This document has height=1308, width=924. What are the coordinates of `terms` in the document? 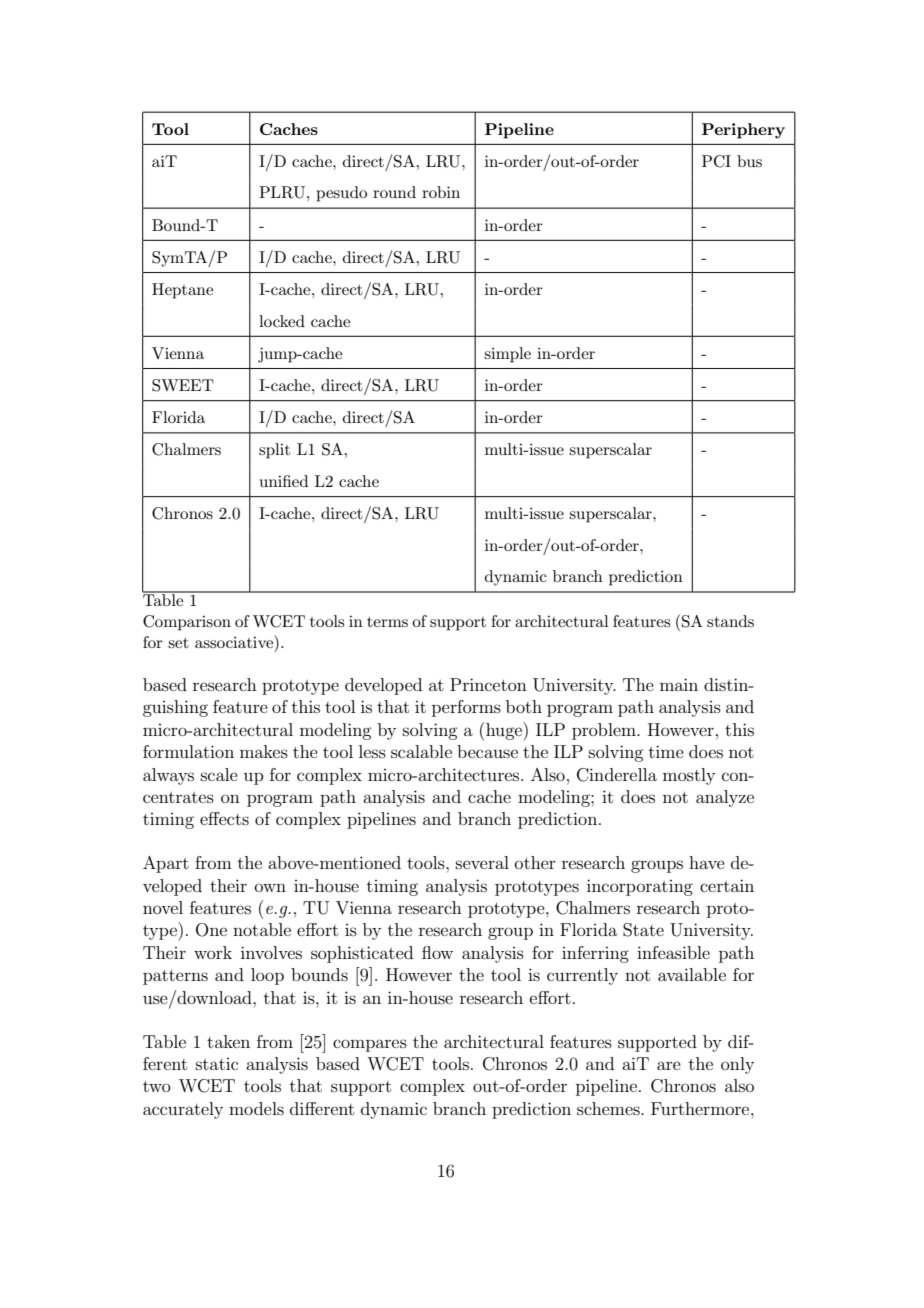 It's located at (387, 622).
